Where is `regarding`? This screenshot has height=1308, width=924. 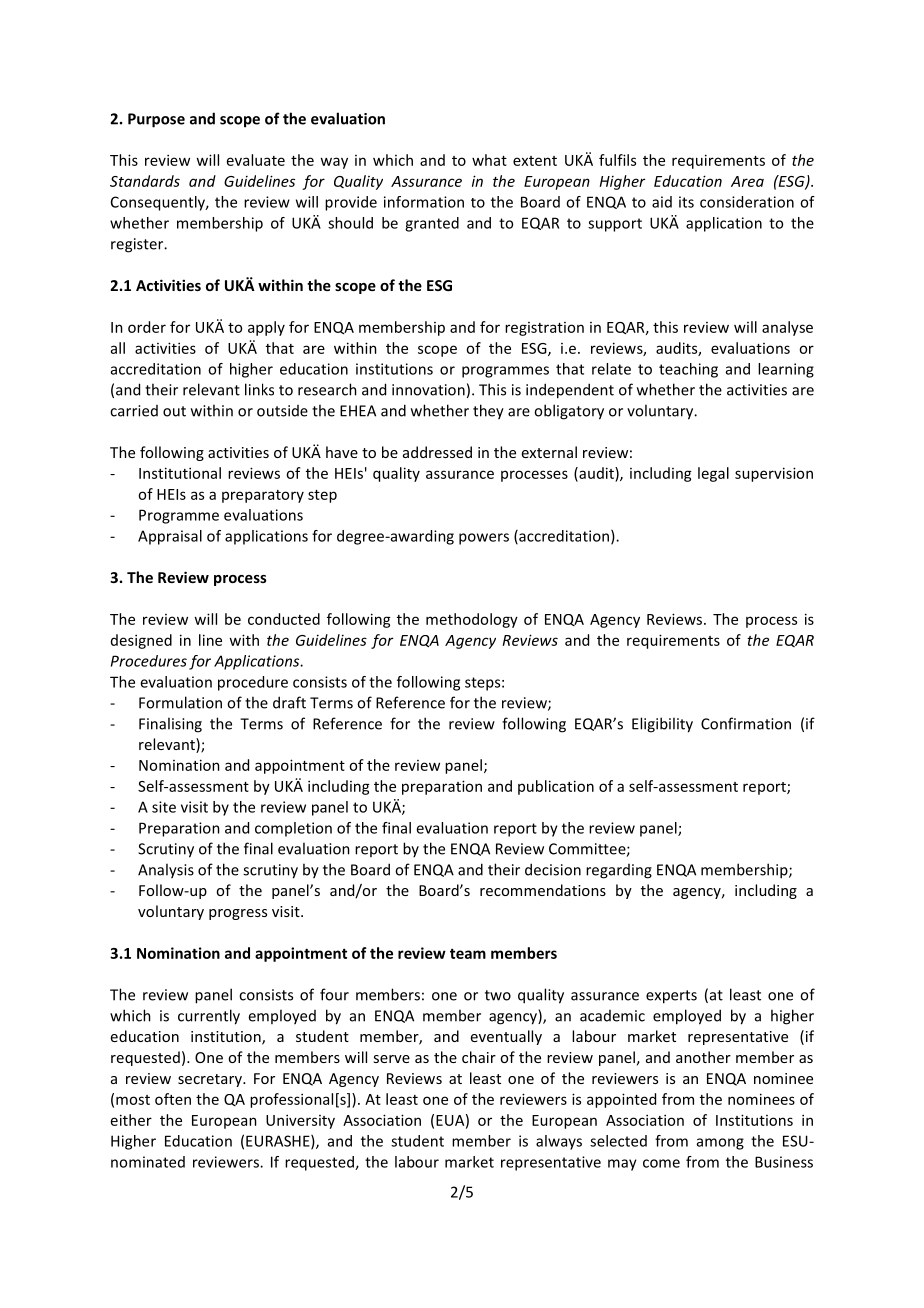
regarding is located at coordinates (619, 871).
